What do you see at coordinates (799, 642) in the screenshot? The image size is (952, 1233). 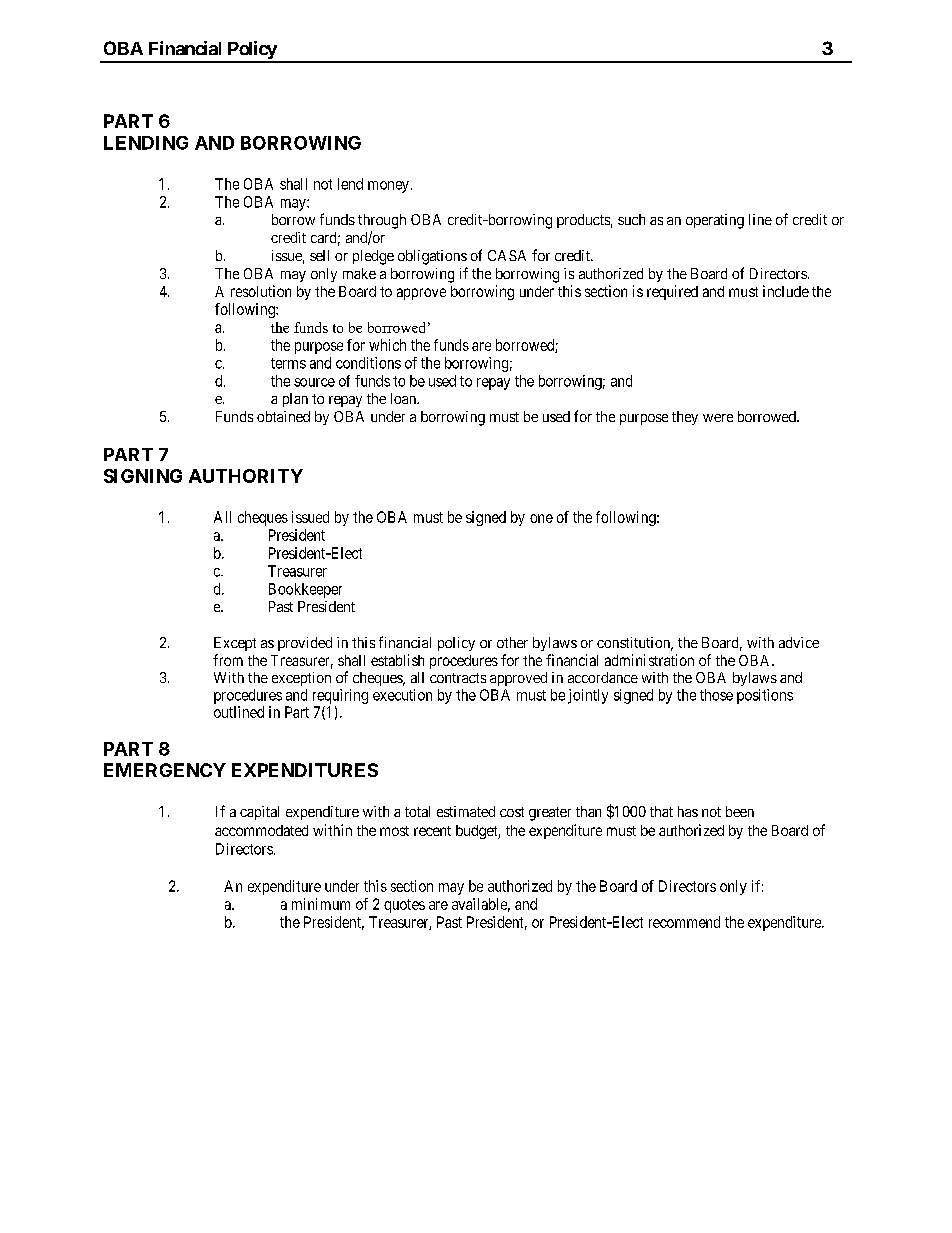 I see `advice` at bounding box center [799, 642].
